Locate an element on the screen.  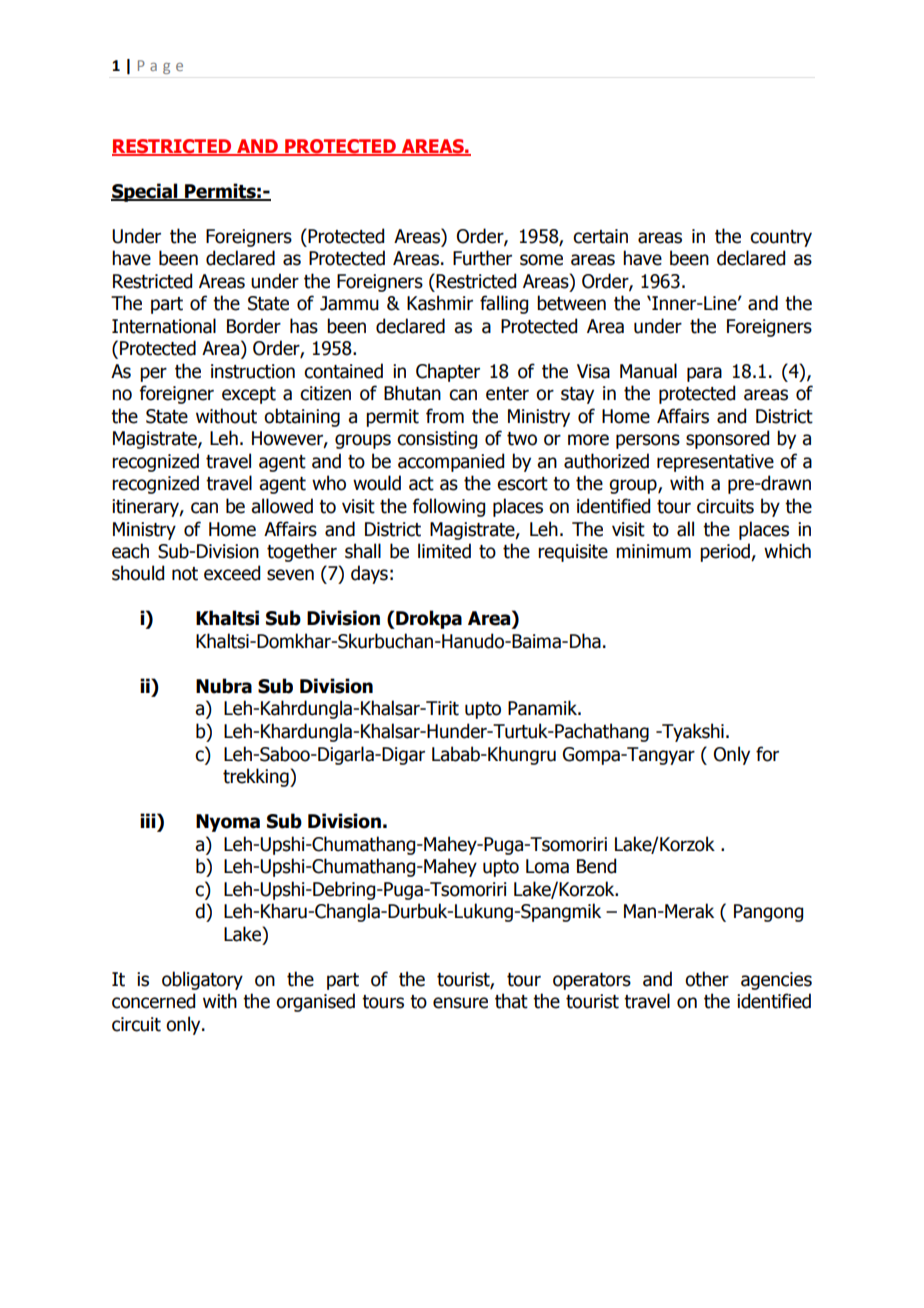
representative is located at coordinates (715, 463).
